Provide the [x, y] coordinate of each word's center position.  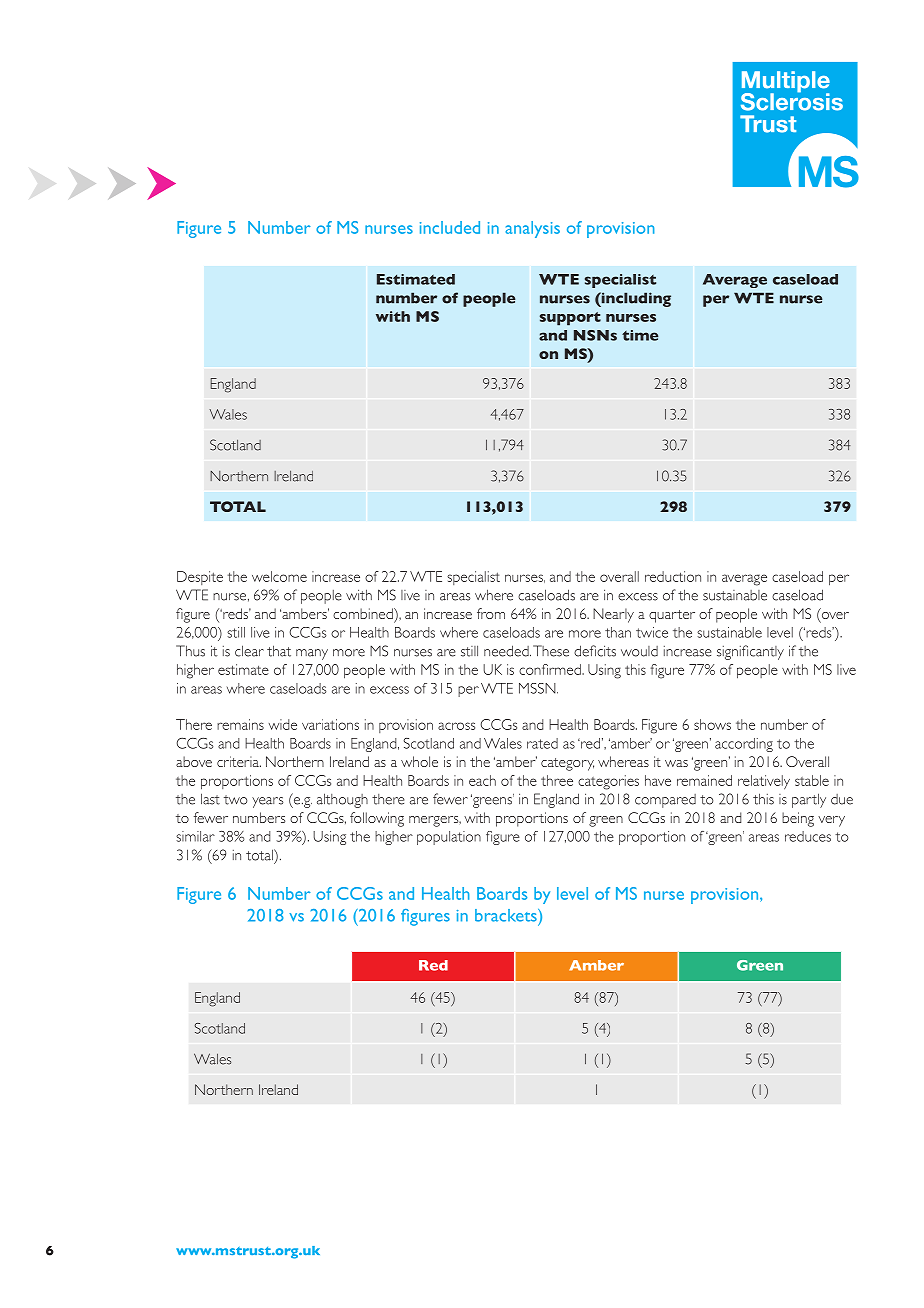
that [279, 651]
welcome [279, 576]
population [449, 838]
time [640, 335]
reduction [673, 576]
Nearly [613, 615]
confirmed [551, 669]
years [267, 802]
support [570, 319]
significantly [750, 652]
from [491, 613]
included [450, 227]
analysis [532, 229]
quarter [672, 616]
